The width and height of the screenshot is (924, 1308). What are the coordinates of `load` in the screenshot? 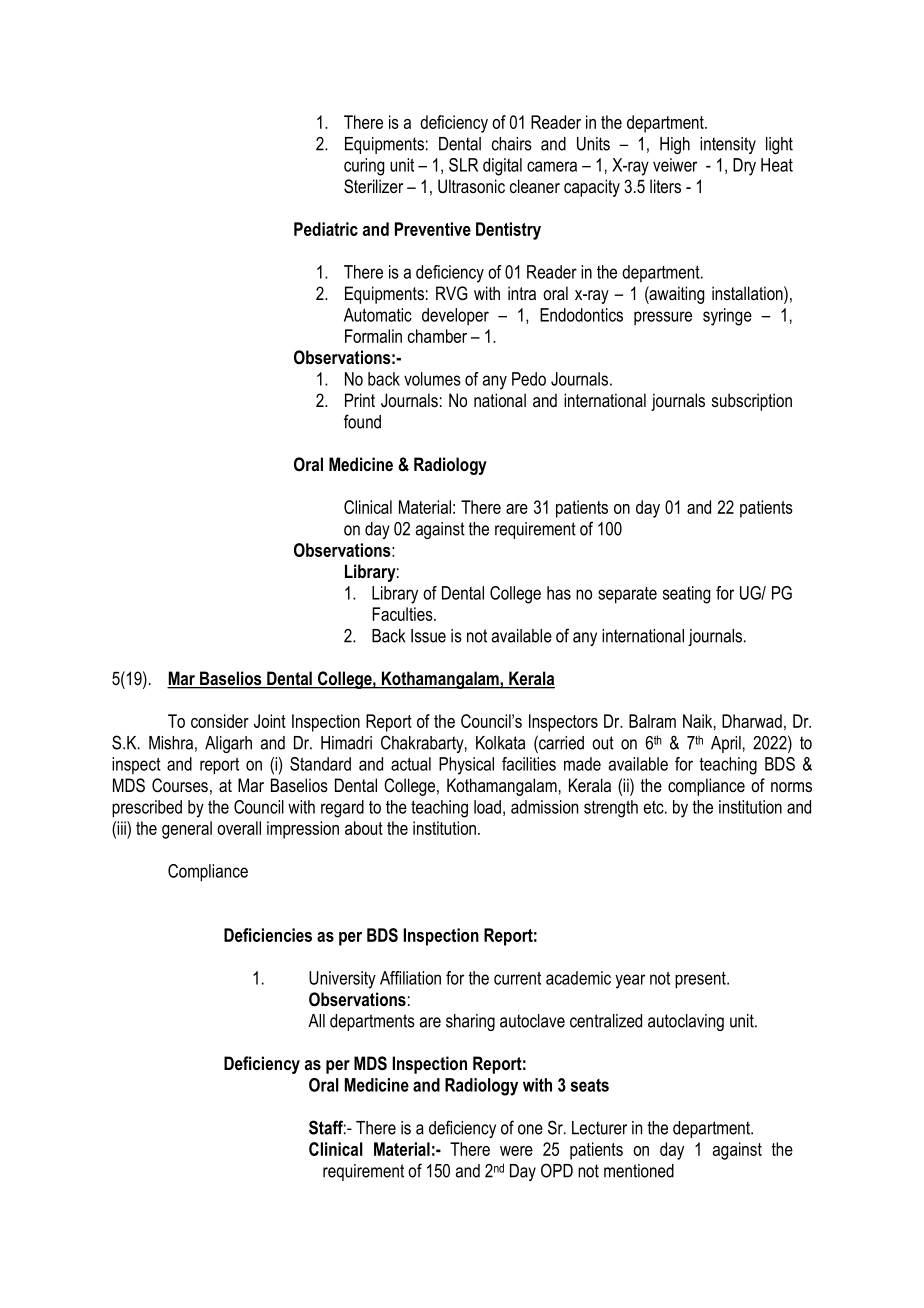 It's located at (487, 807).
